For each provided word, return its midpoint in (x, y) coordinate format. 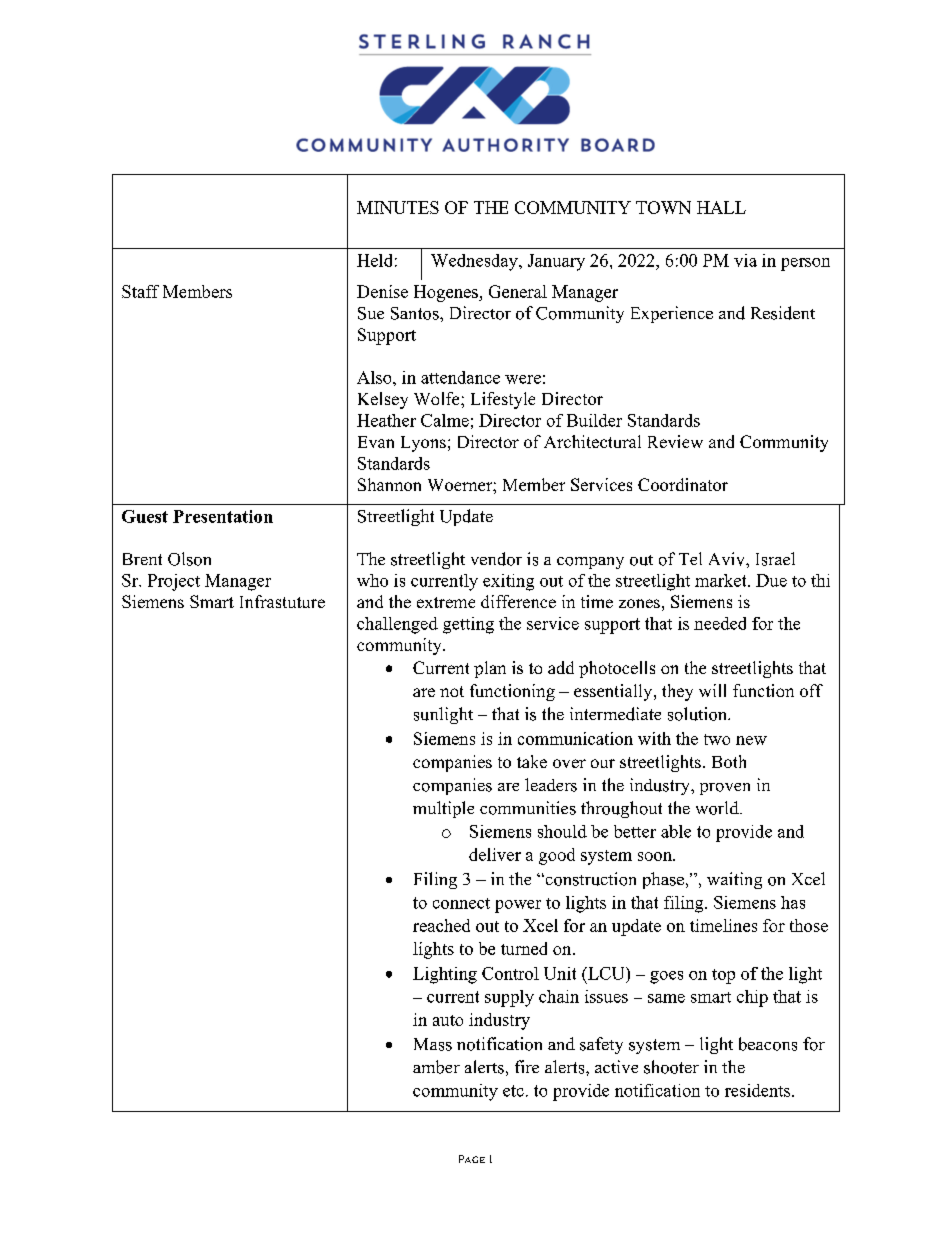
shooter (671, 1067)
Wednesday (475, 262)
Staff (140, 291)
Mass (433, 1044)
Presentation (223, 516)
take (532, 761)
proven (725, 789)
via (745, 260)
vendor (496, 559)
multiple (443, 809)
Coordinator (683, 484)
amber (436, 1067)
